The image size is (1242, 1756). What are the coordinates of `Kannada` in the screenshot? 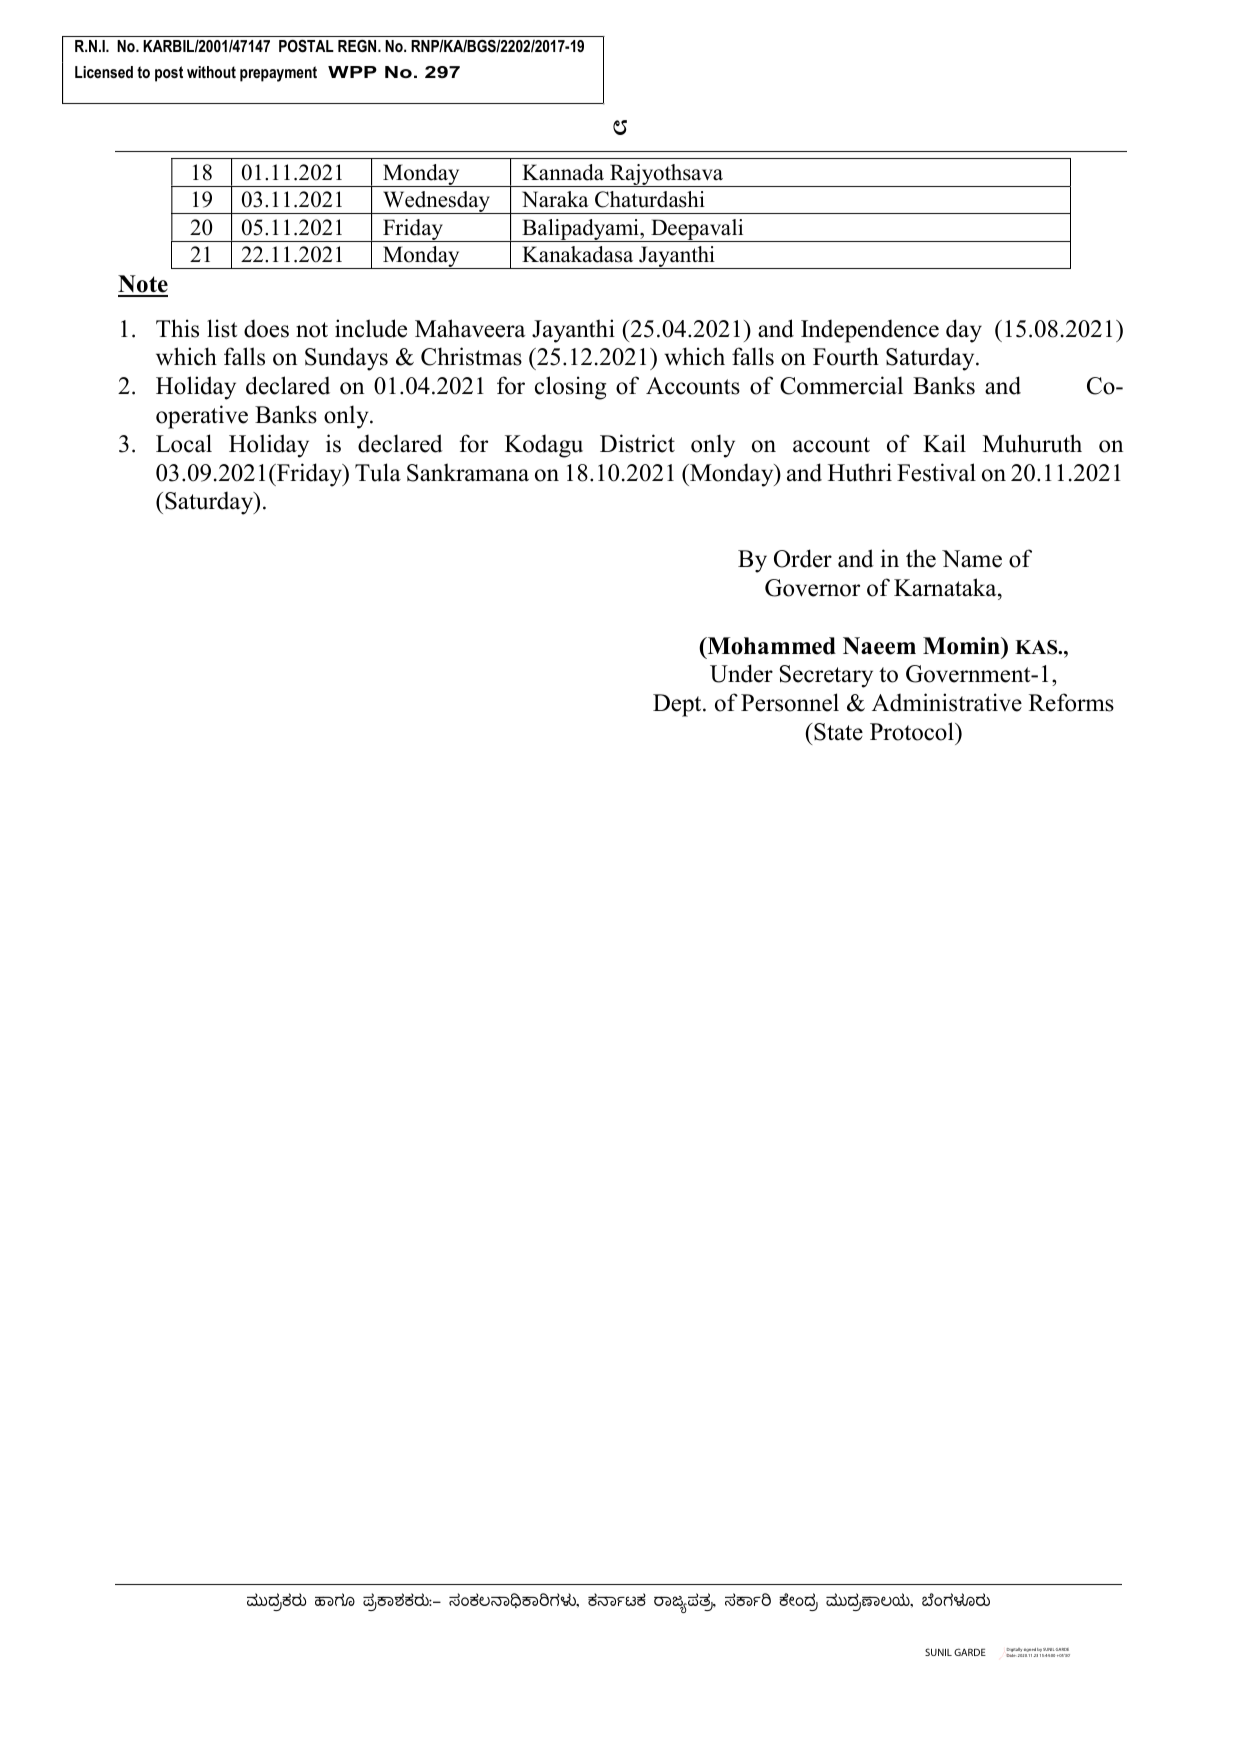 It's located at (563, 172).
